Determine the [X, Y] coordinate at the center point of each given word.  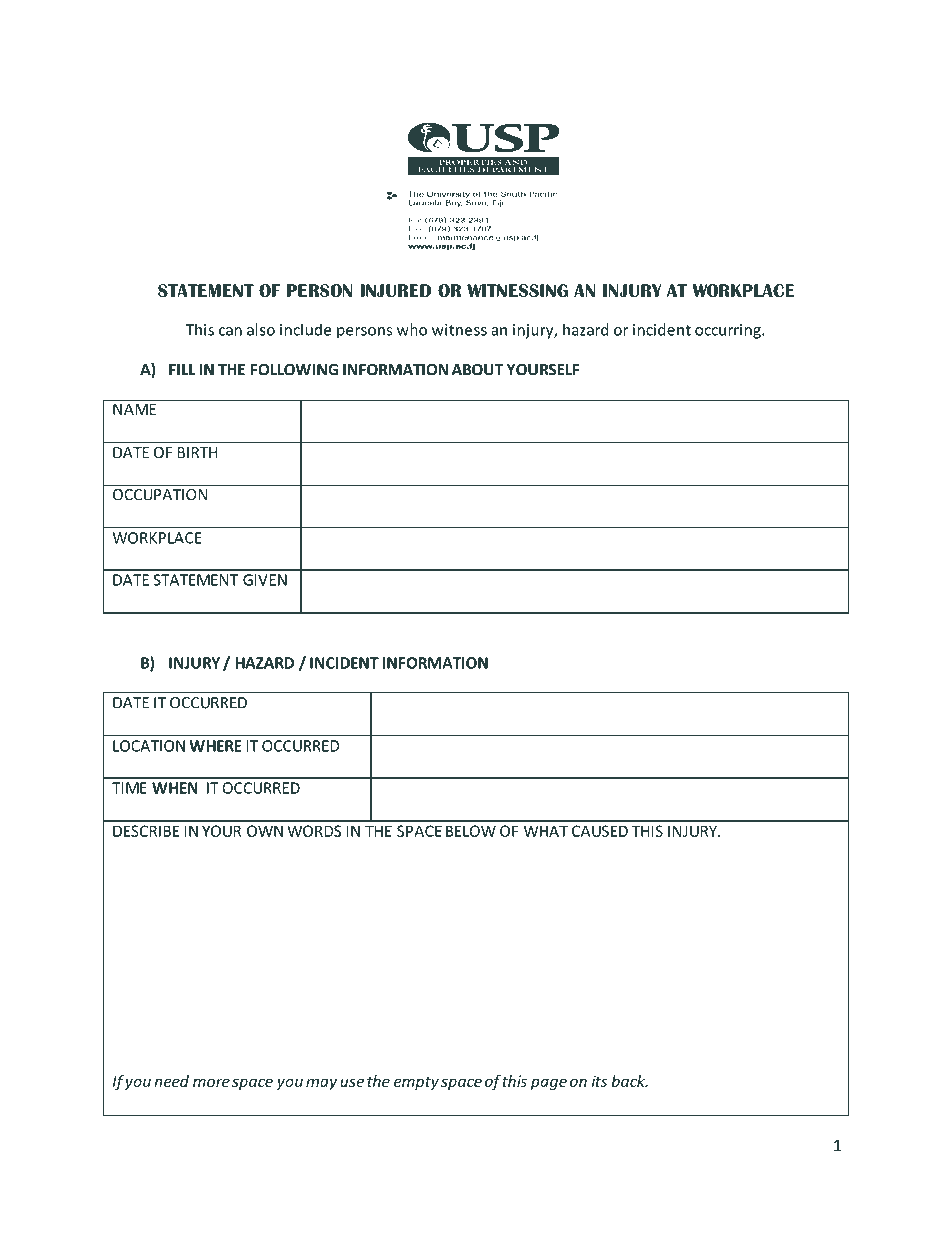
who [412, 329]
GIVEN [265, 580]
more [211, 1082]
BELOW [471, 831]
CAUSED [600, 831]
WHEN [175, 788]
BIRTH [197, 453]
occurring [729, 331]
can [230, 331]
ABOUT [477, 370]
